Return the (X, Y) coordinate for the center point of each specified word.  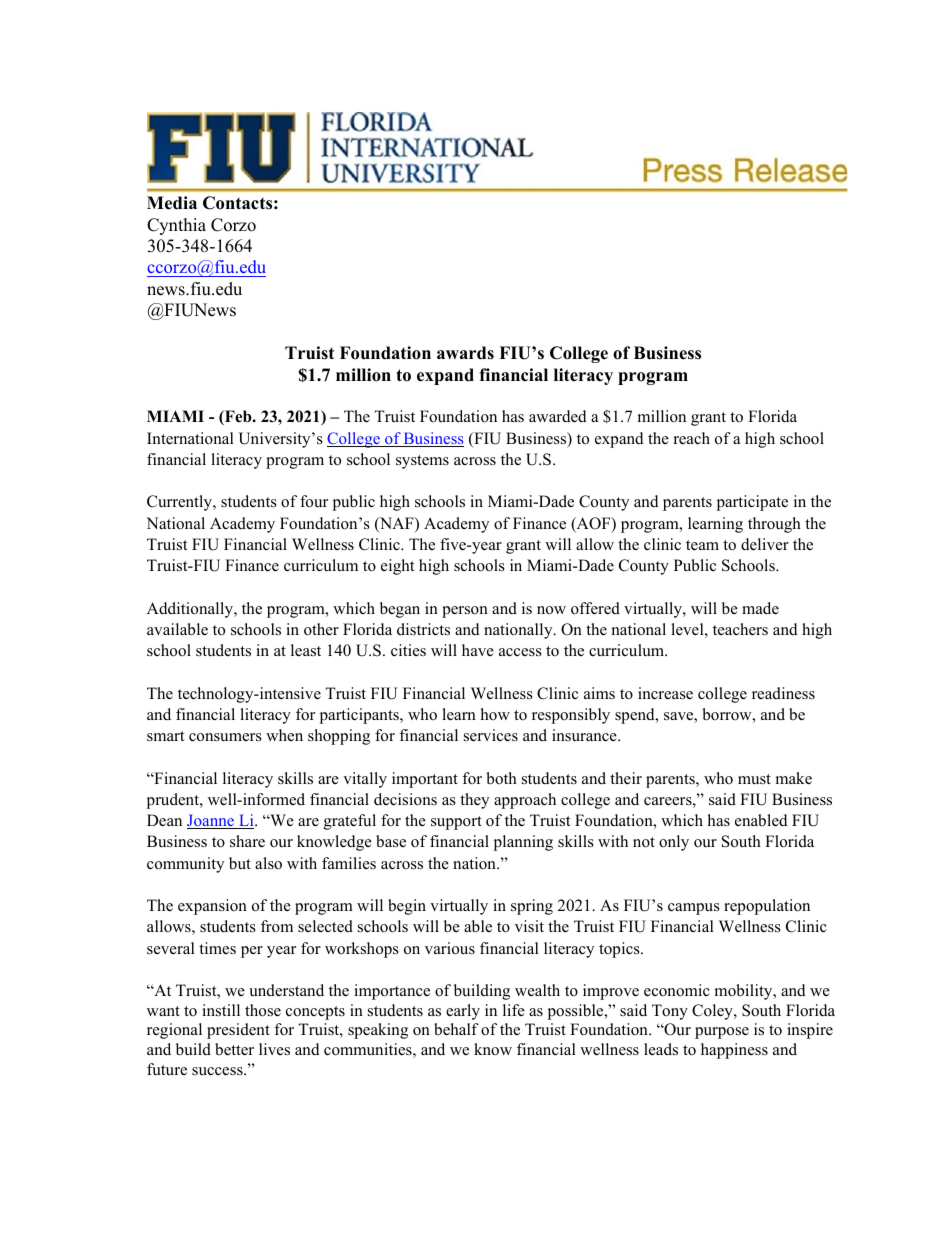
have (478, 650)
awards (465, 353)
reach (692, 438)
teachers (740, 629)
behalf (456, 1029)
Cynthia (176, 226)
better (234, 1049)
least (306, 650)
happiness (734, 1051)
